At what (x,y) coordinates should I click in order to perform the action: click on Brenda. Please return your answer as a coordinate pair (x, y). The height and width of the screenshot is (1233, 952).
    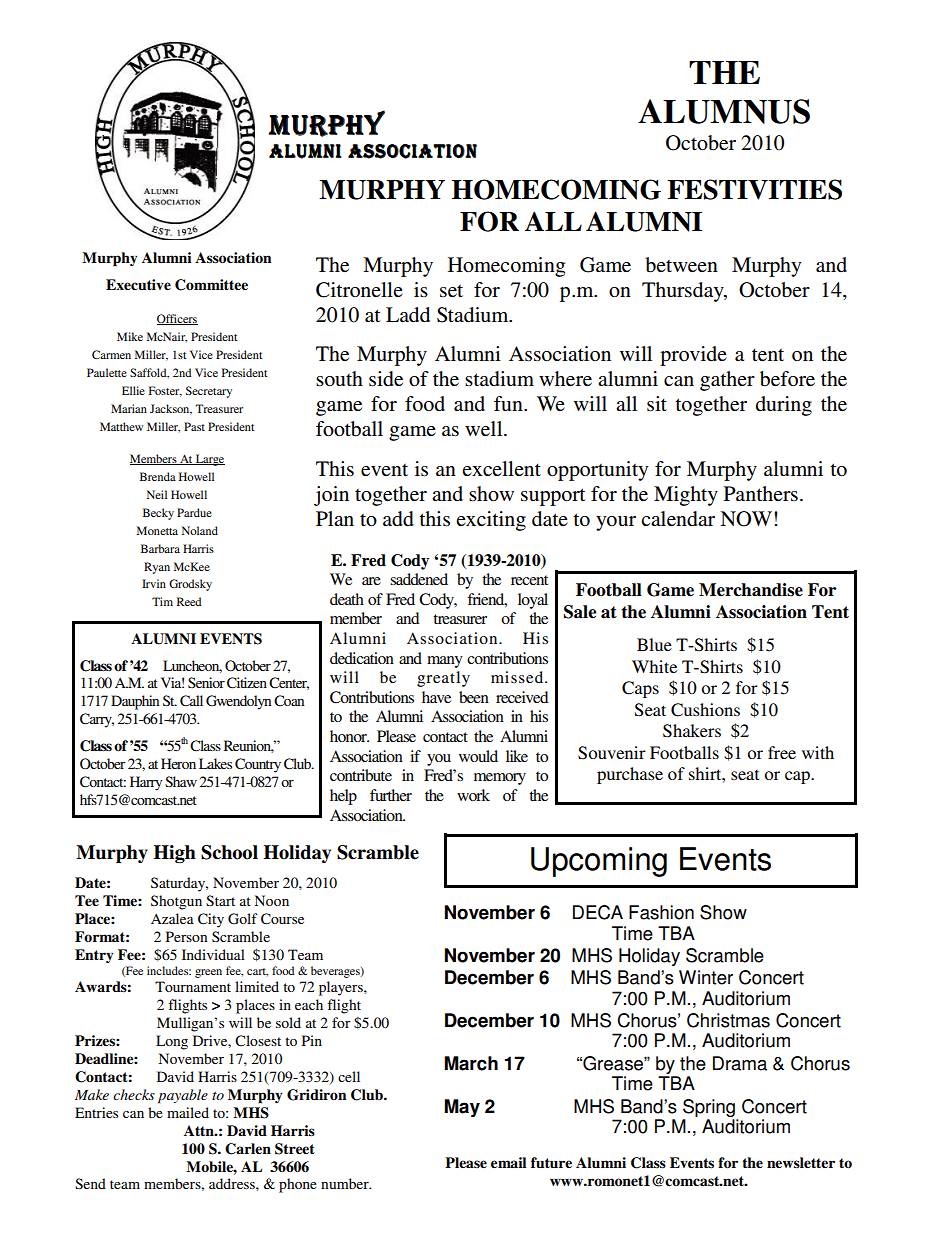
    Looking at the image, I should click on (158, 476).
